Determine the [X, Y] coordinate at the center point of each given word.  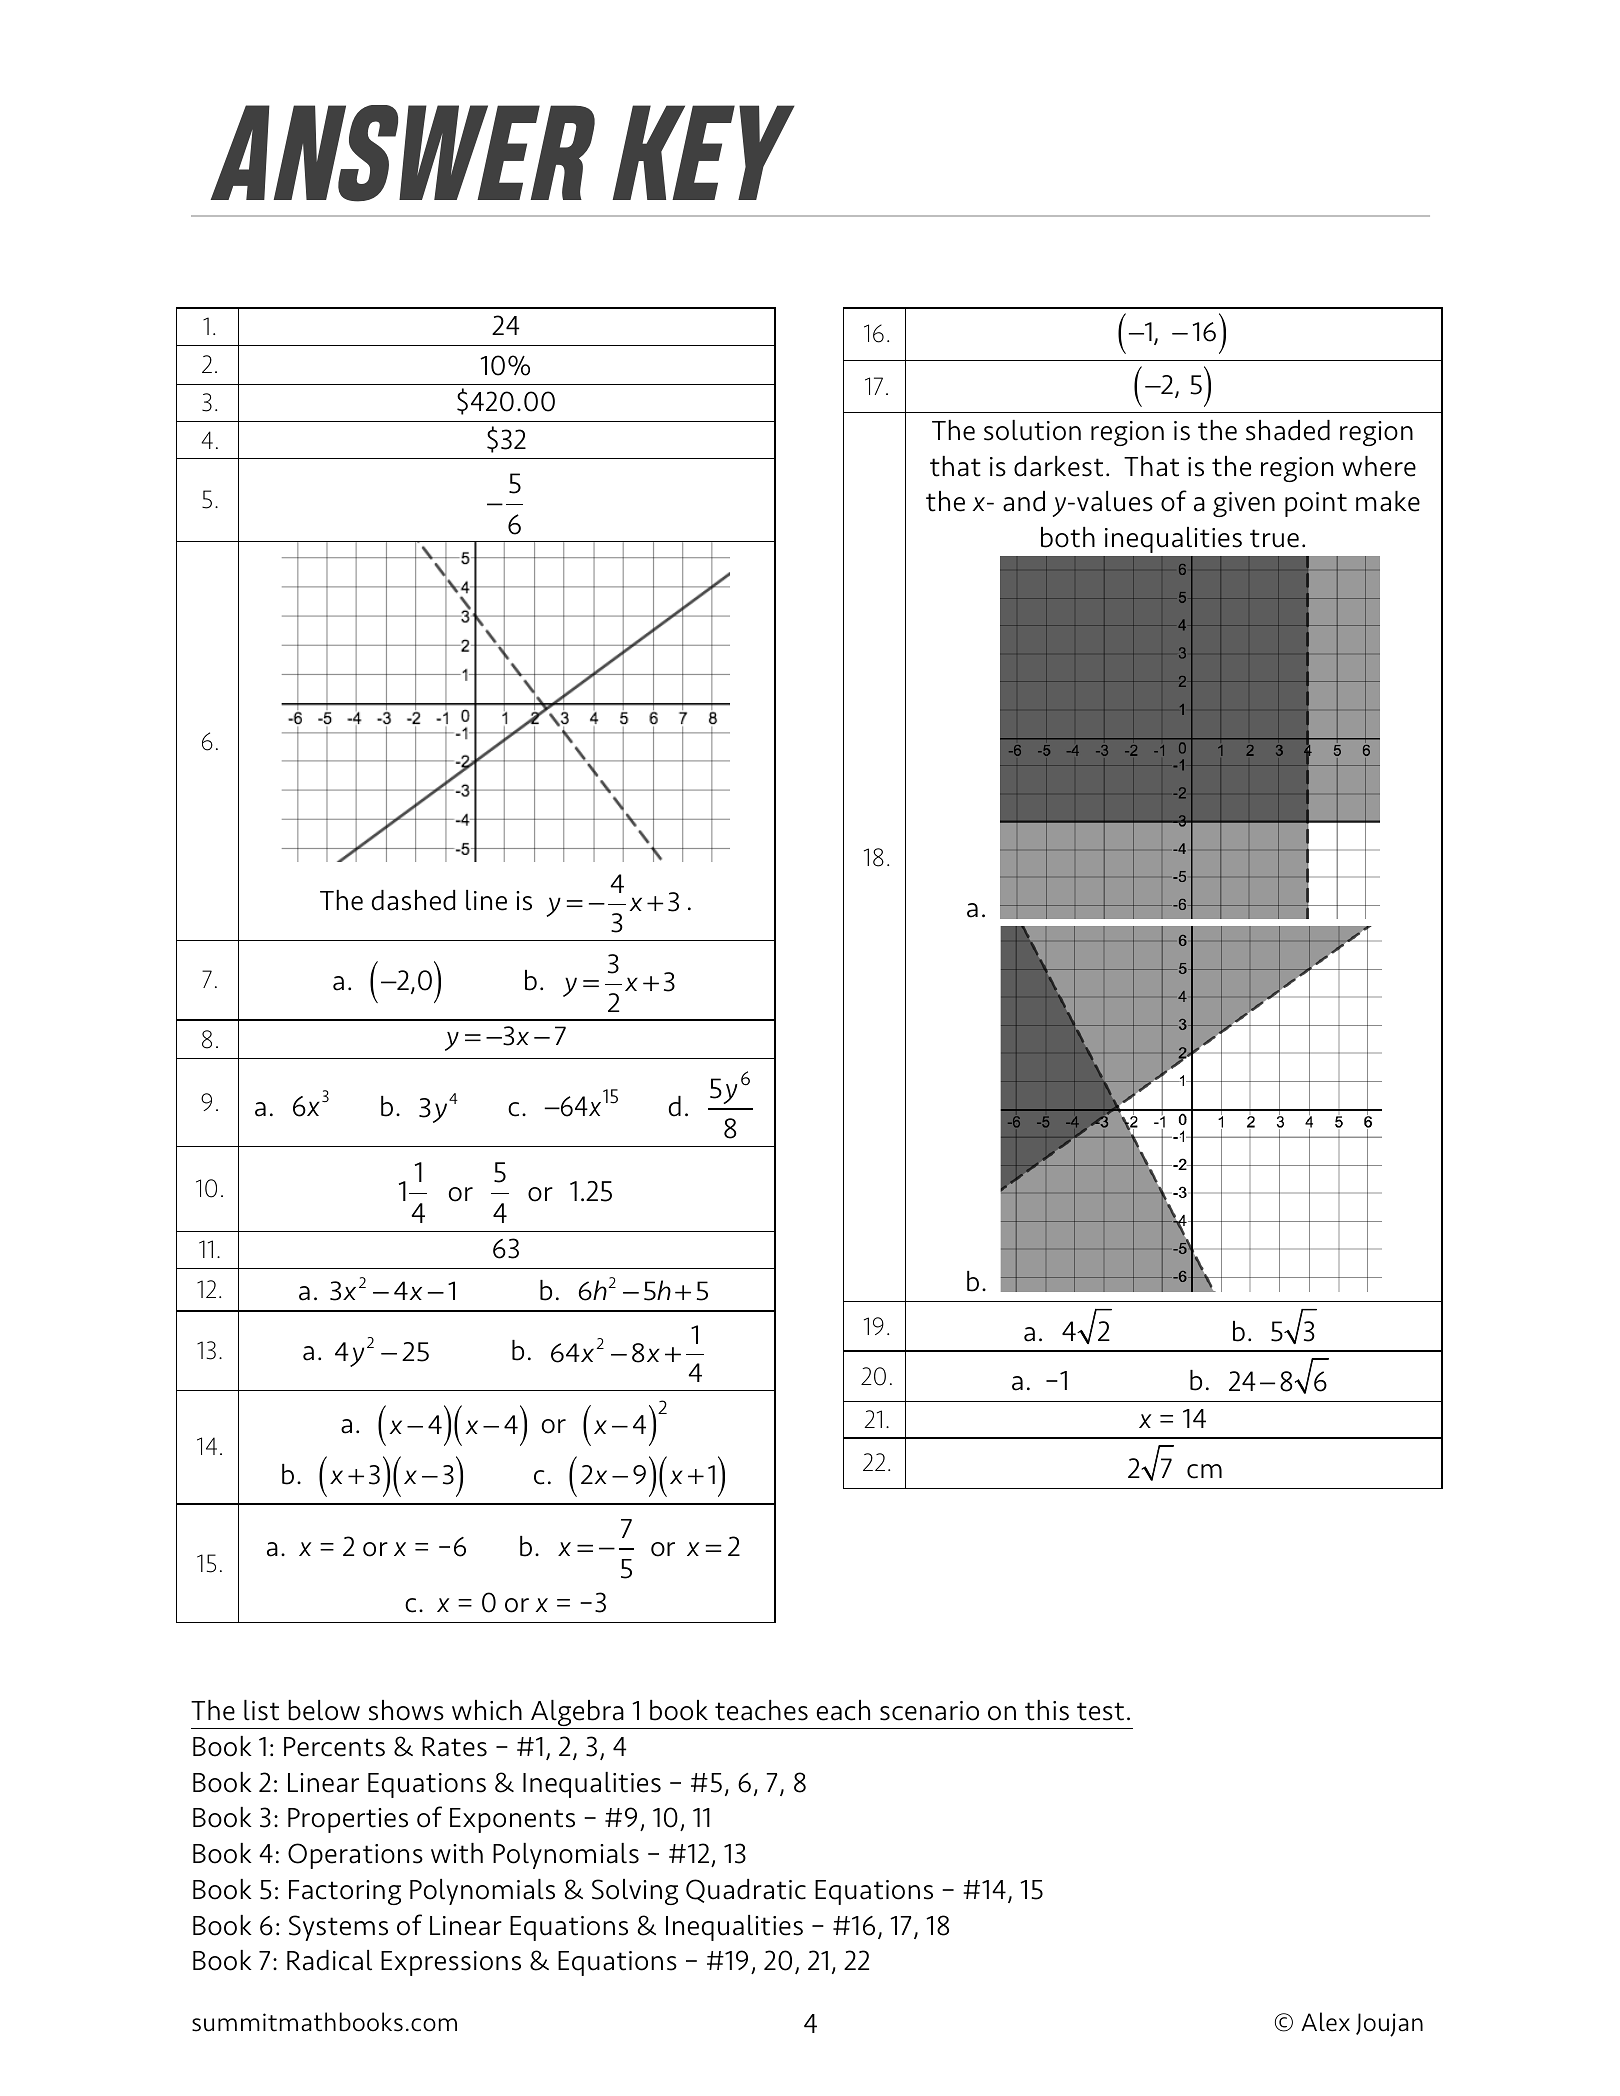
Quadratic [746, 1891]
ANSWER [403, 153]
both [1068, 537]
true [1274, 538]
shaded [1288, 430]
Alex [1325, 2022]
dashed [413, 900]
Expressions [451, 1963]
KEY [704, 152]
